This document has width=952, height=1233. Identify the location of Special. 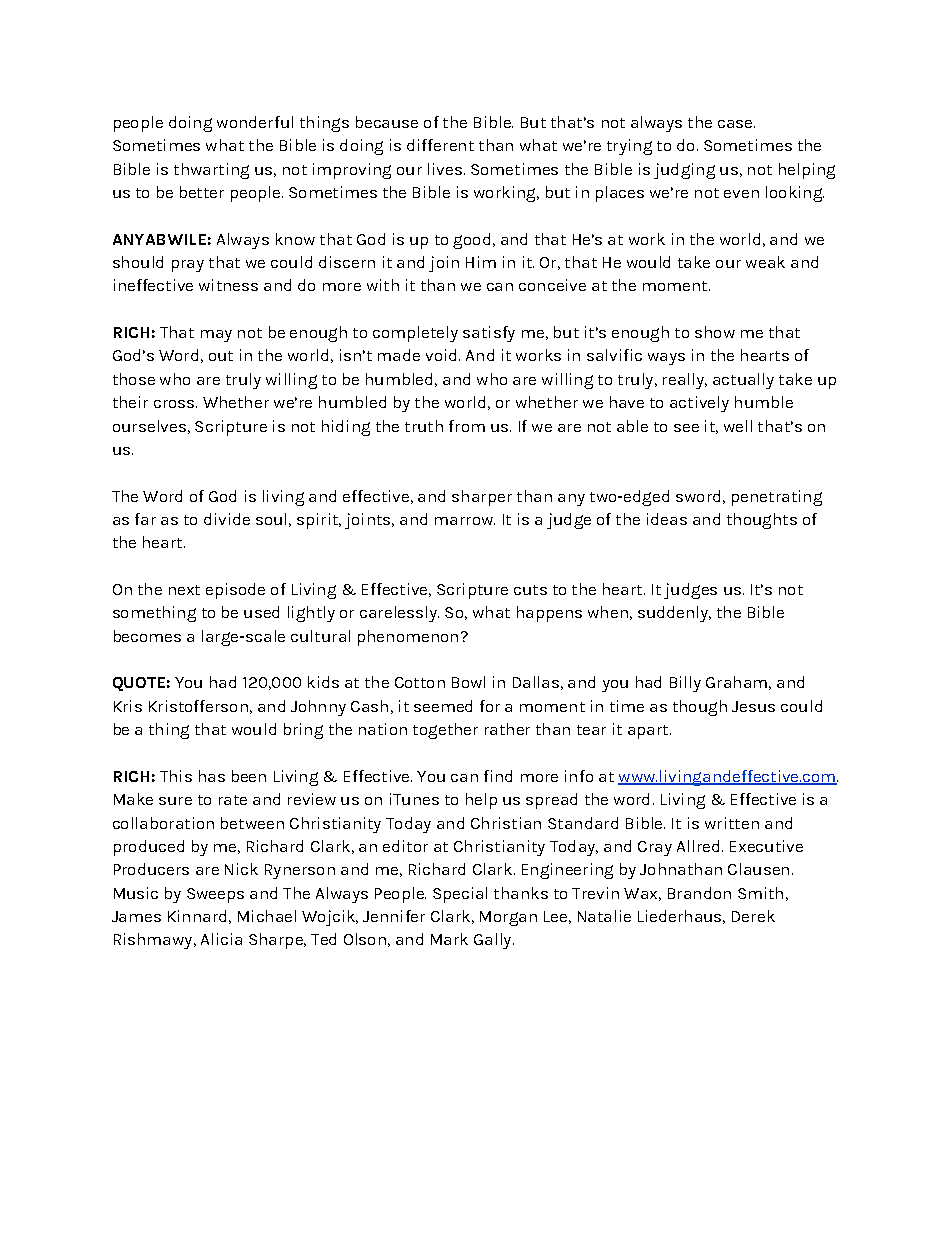
(460, 895).
